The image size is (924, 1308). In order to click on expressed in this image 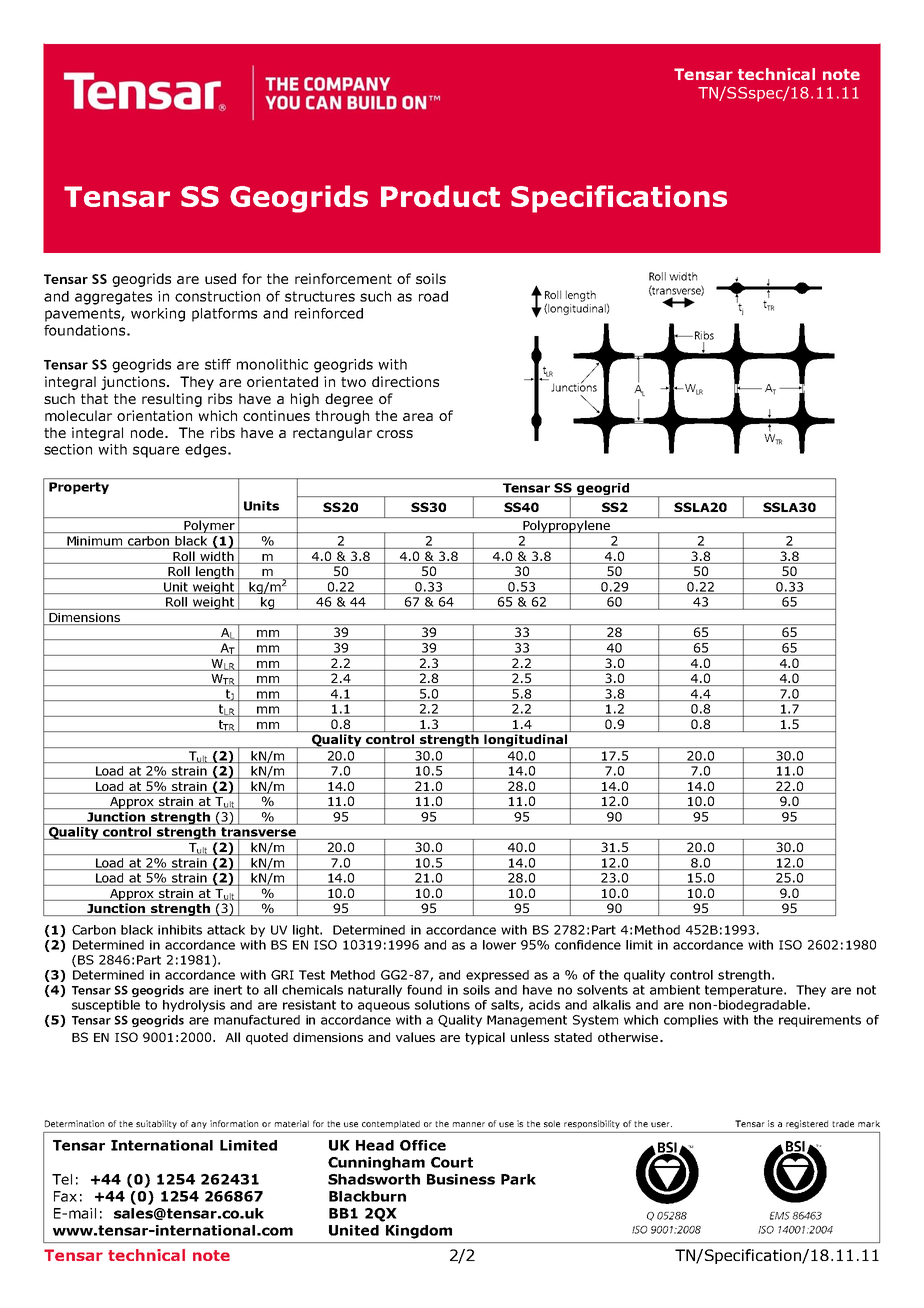, I will do `click(497, 976)`.
